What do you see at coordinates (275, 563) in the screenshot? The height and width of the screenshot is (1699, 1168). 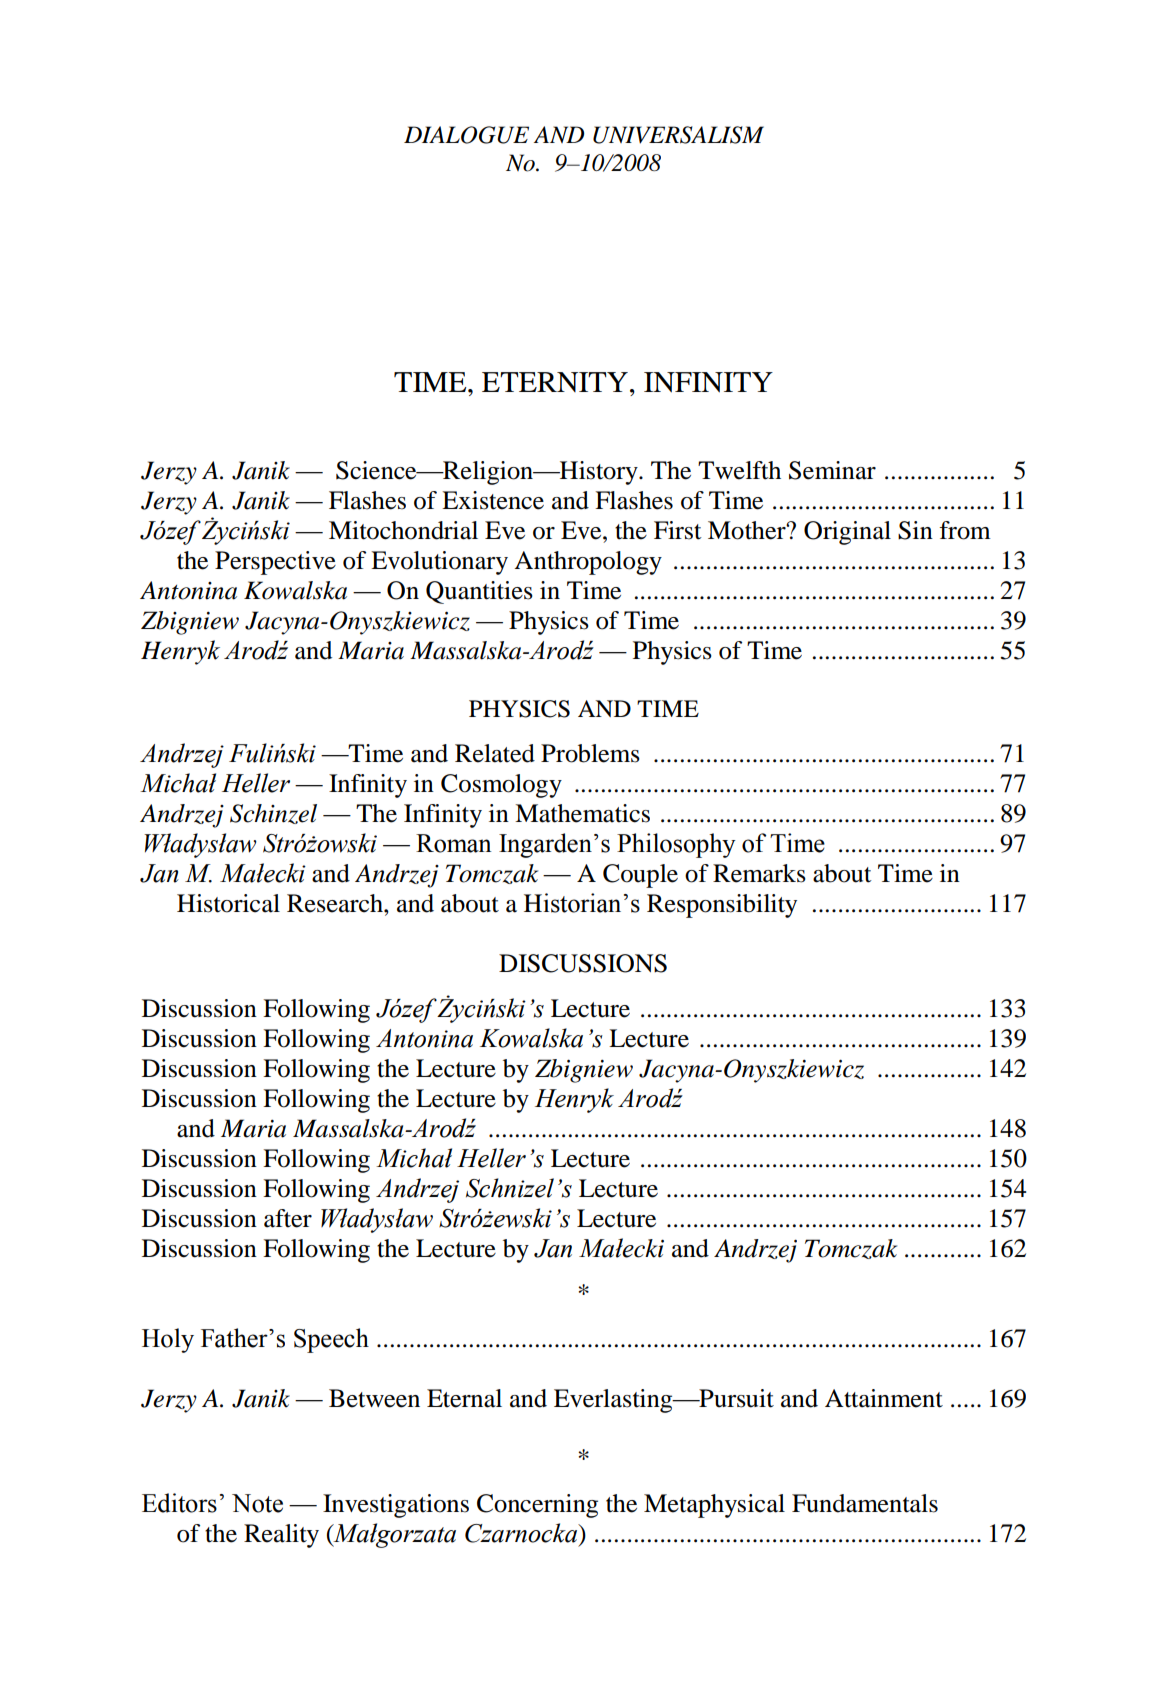 I see `Perspective` at bounding box center [275, 563].
